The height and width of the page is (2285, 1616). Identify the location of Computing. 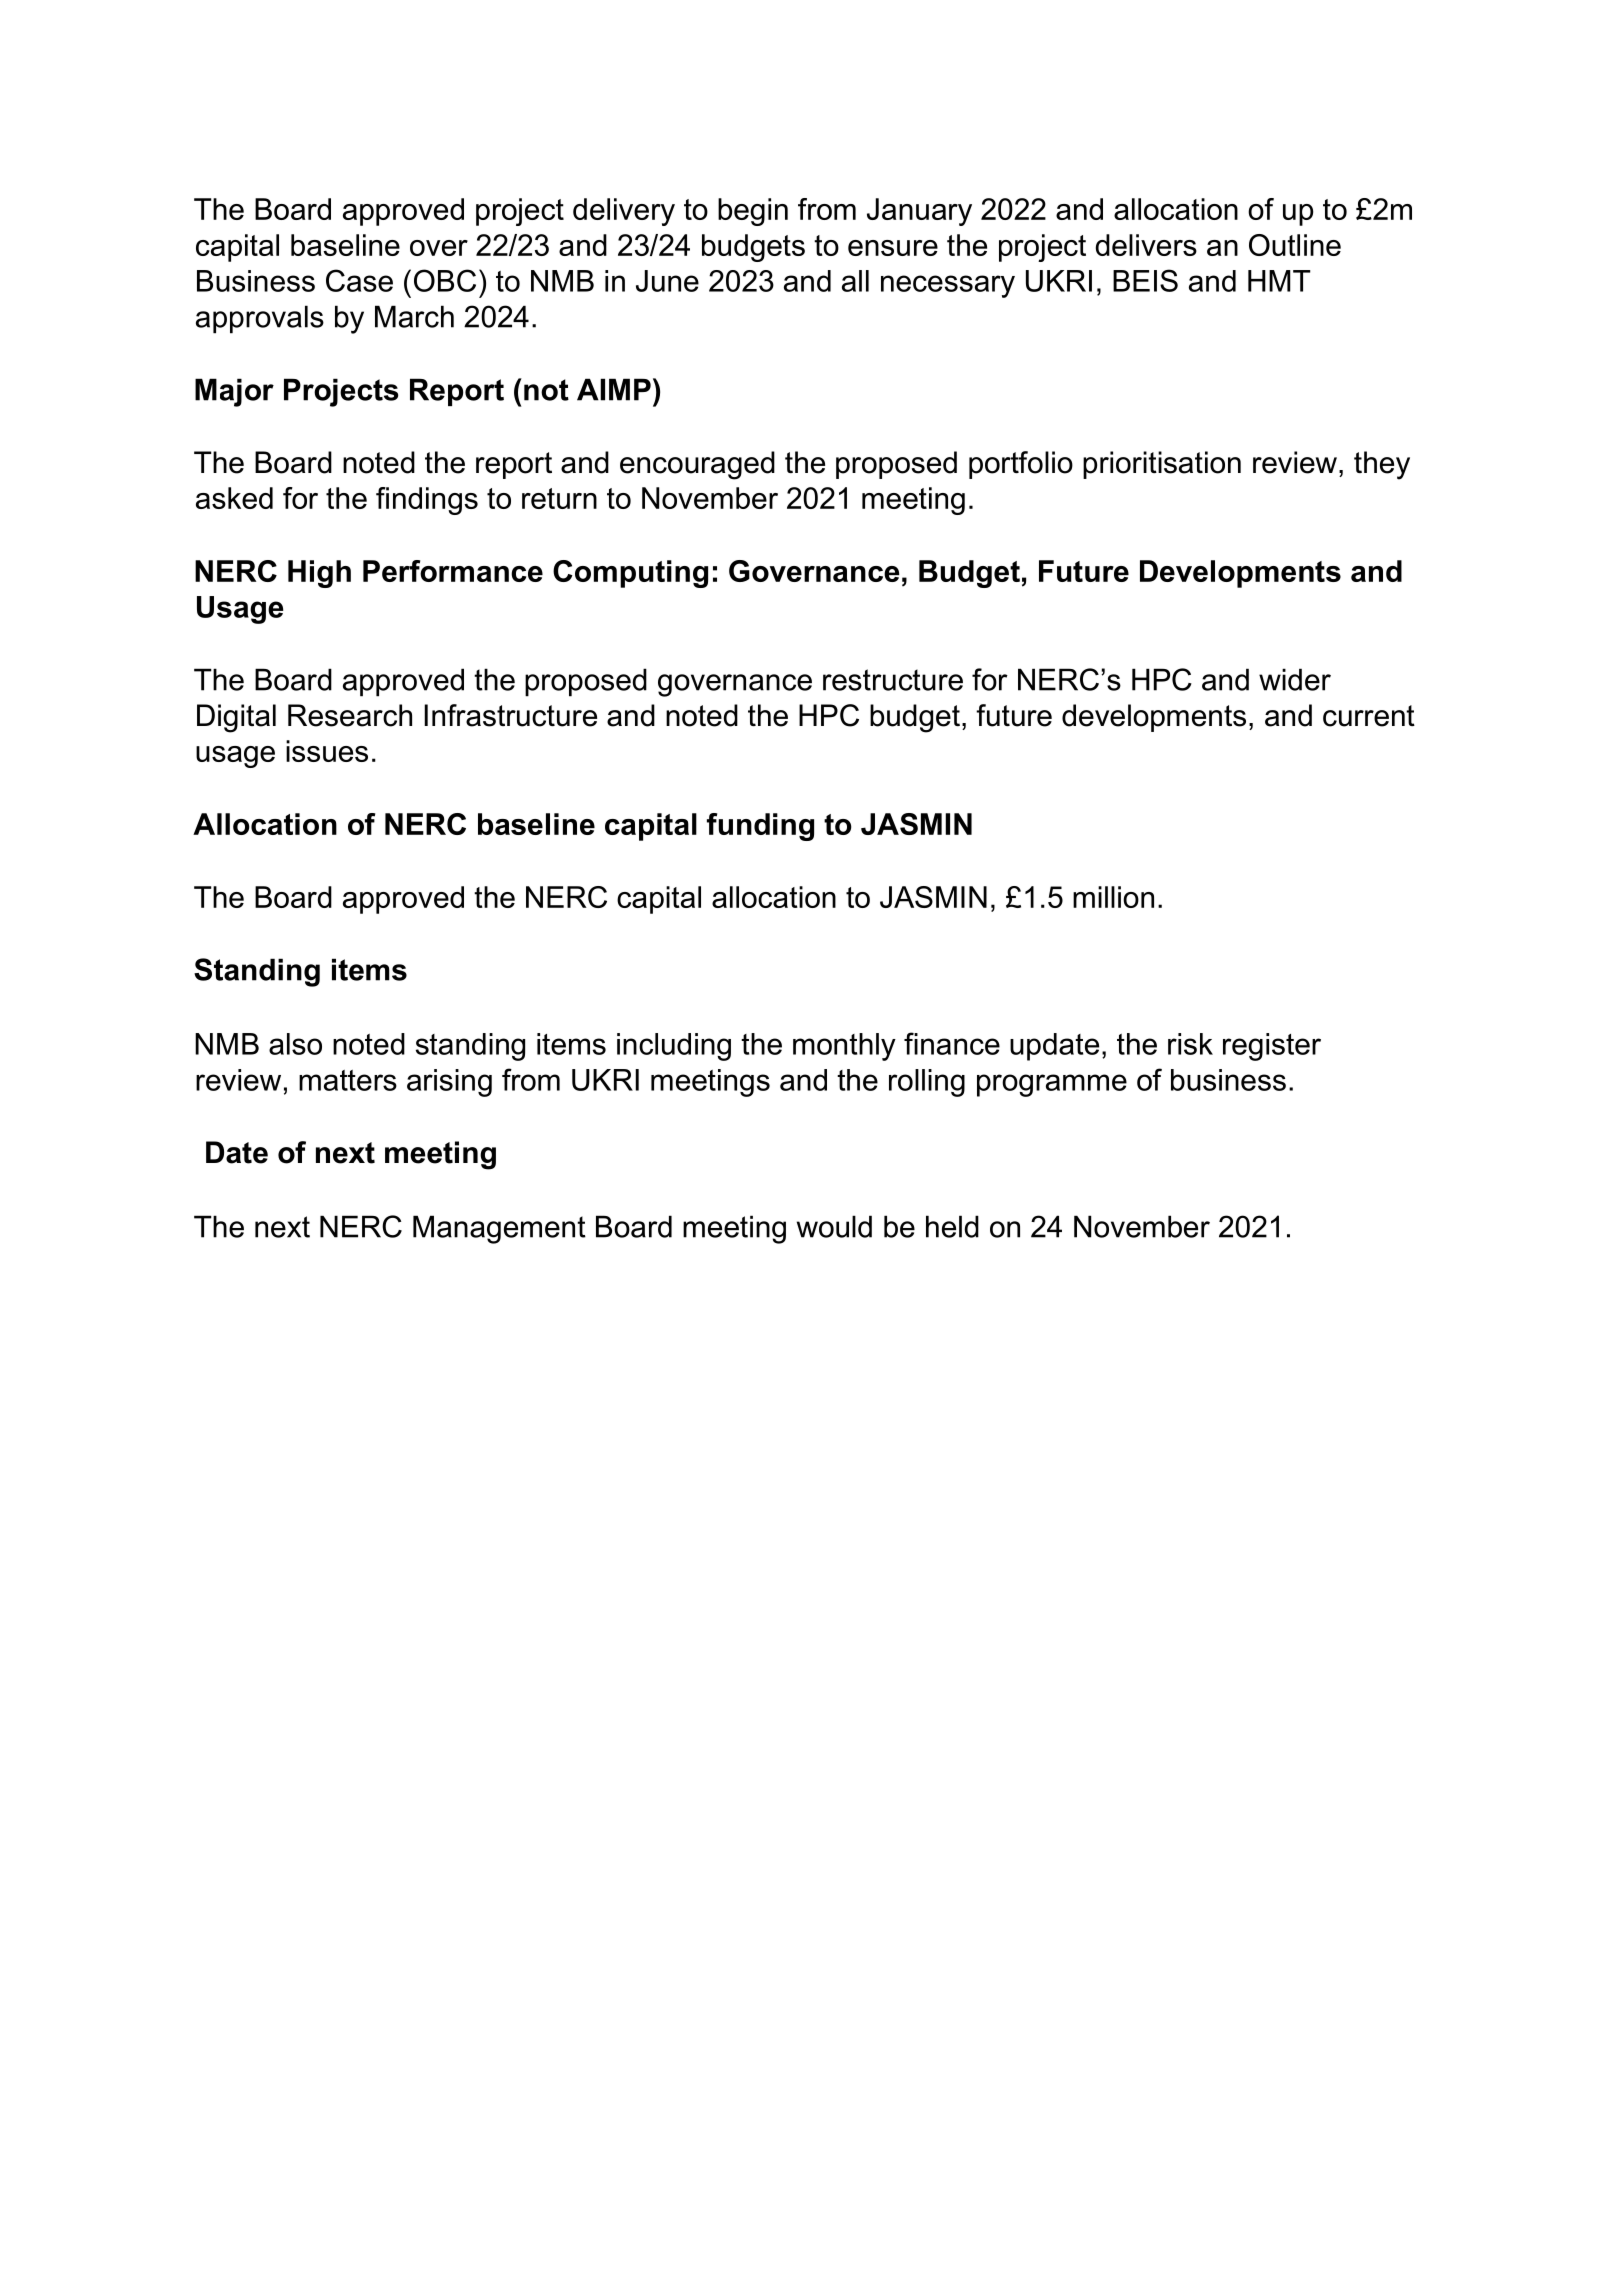
(630, 574).
